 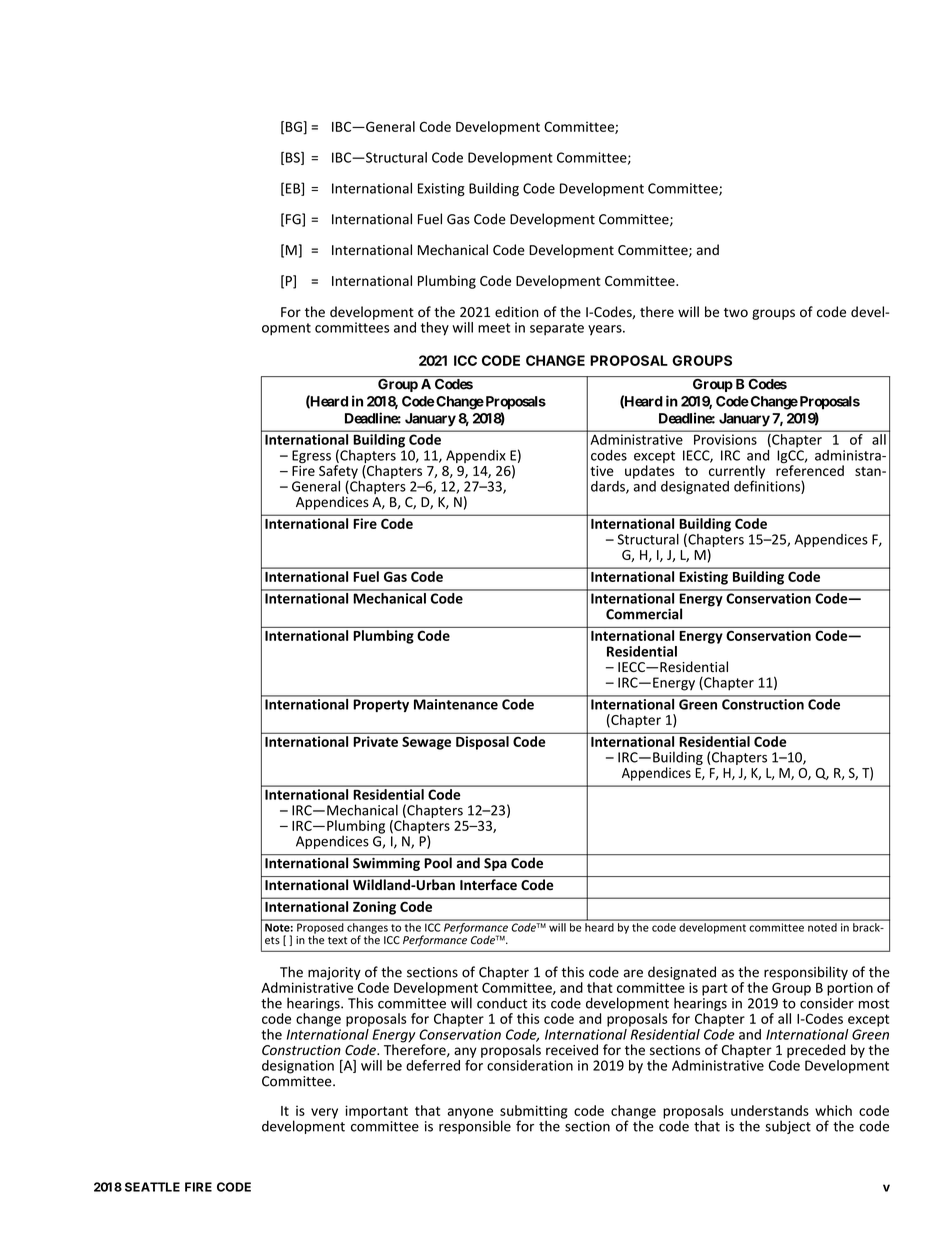 What do you see at coordinates (736, 312) in the document?
I see `two` at bounding box center [736, 312].
